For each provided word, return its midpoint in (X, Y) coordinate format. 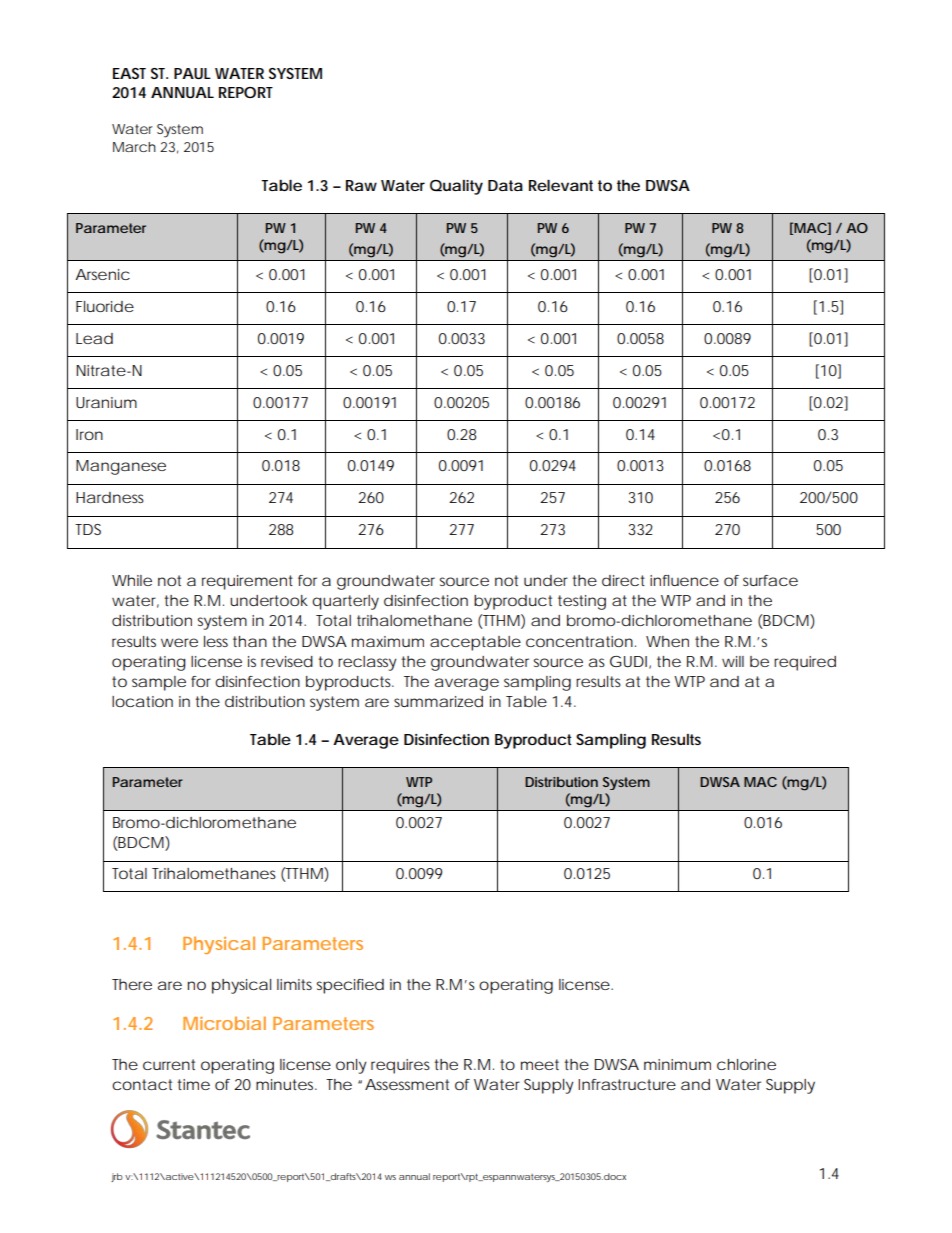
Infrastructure (627, 1084)
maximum (388, 641)
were (179, 642)
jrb (117, 1177)
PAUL (192, 73)
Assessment (407, 1084)
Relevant (561, 185)
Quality (456, 187)
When (667, 641)
